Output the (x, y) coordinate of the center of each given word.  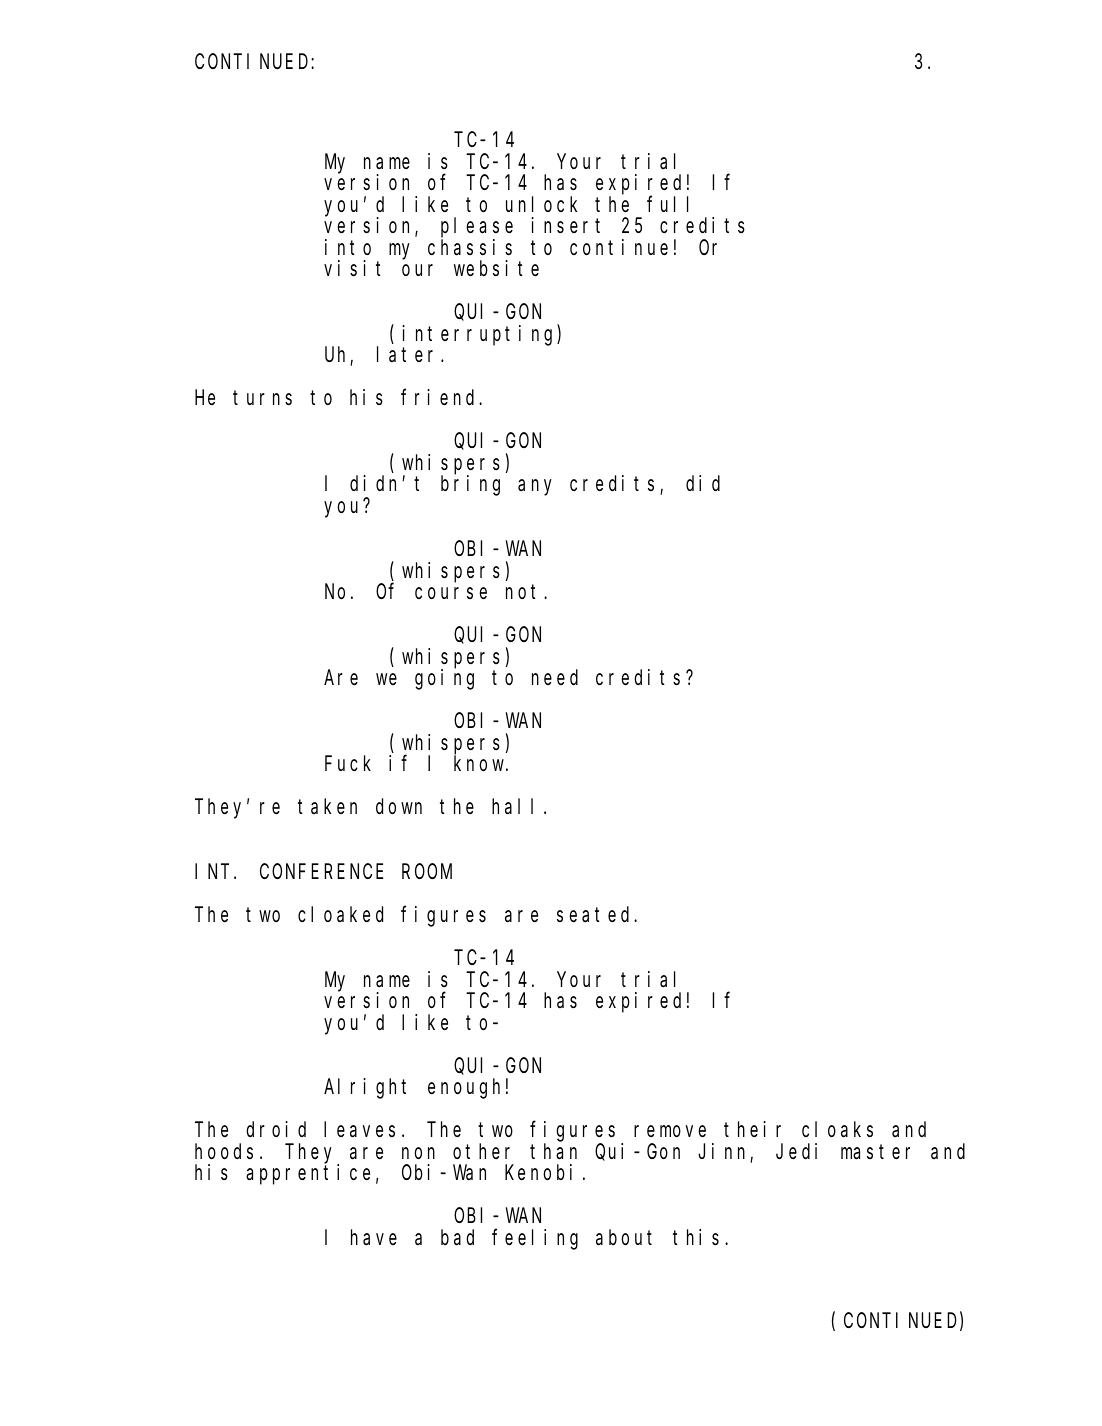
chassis (470, 247)
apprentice (308, 1174)
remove (670, 1132)
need (555, 677)
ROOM (427, 871)
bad (457, 1237)
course (451, 594)
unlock (541, 204)
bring (470, 485)
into (348, 247)
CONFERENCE (321, 871)
